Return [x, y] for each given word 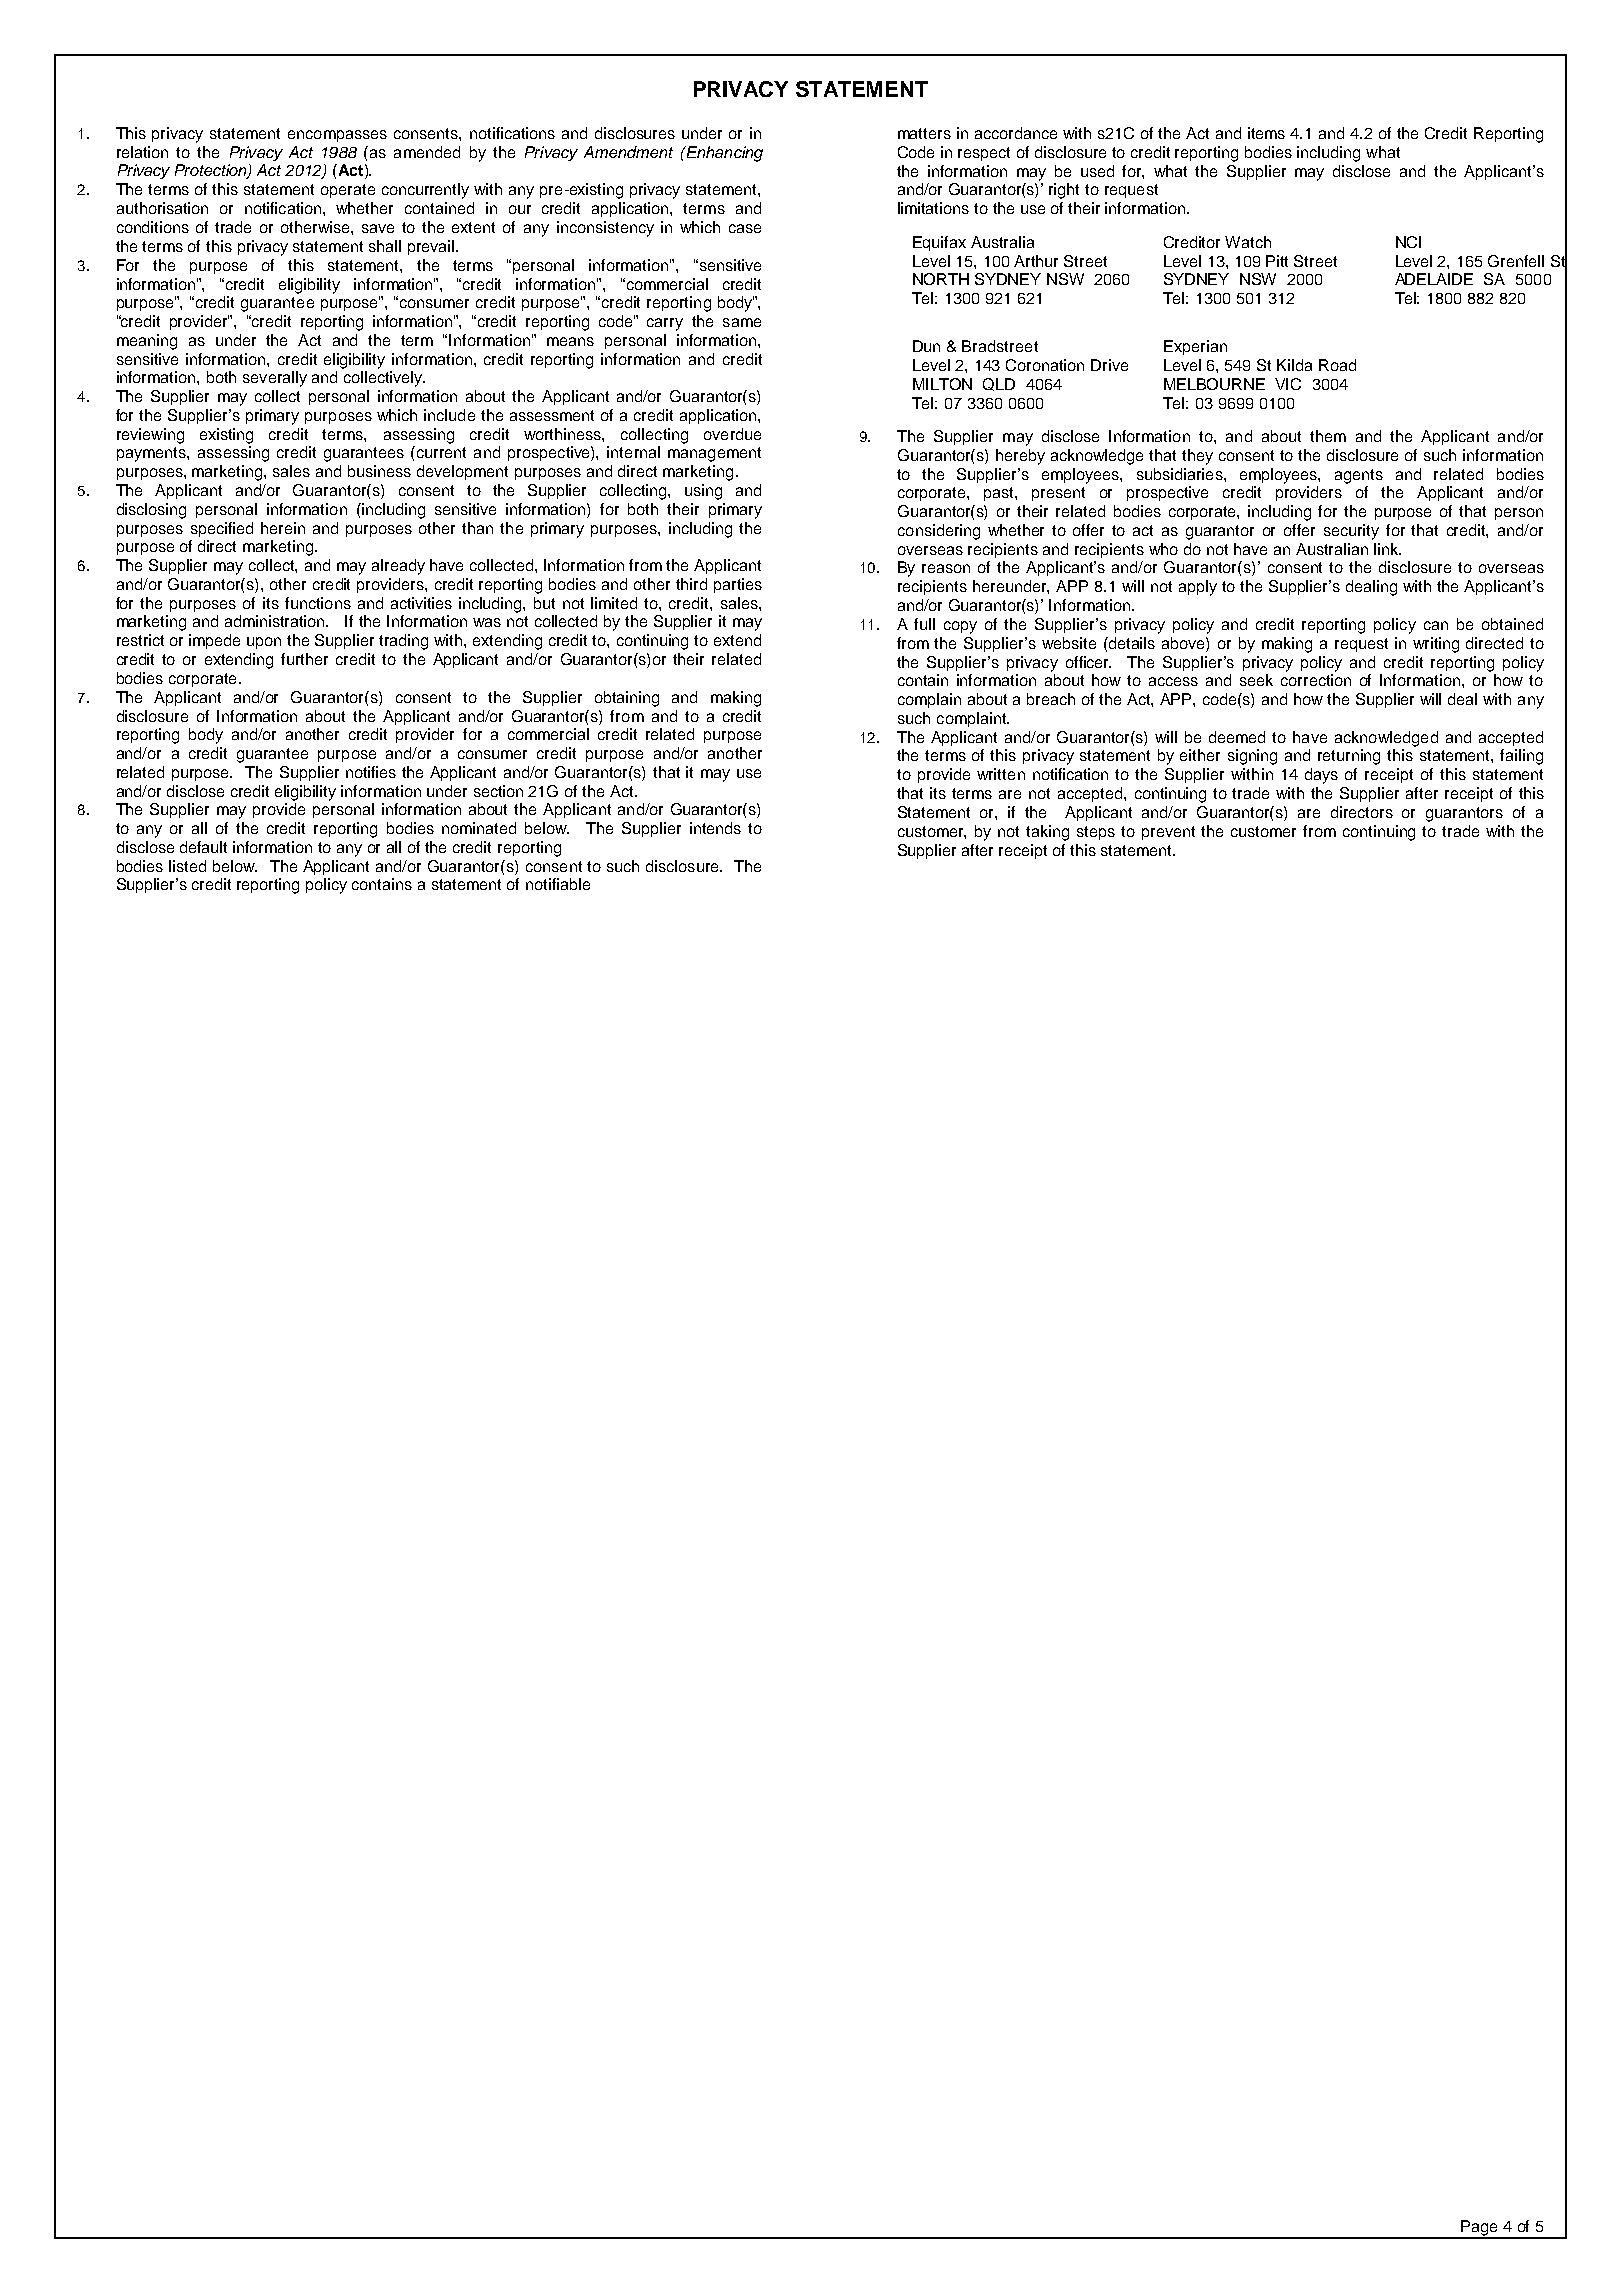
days [1321, 776]
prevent [1168, 833]
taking [1047, 833]
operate [348, 191]
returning [1349, 757]
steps [1096, 833]
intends [715, 828]
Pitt [1277, 261]
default [203, 847]
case [745, 228]
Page [1479, 2229]
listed [187, 866]
